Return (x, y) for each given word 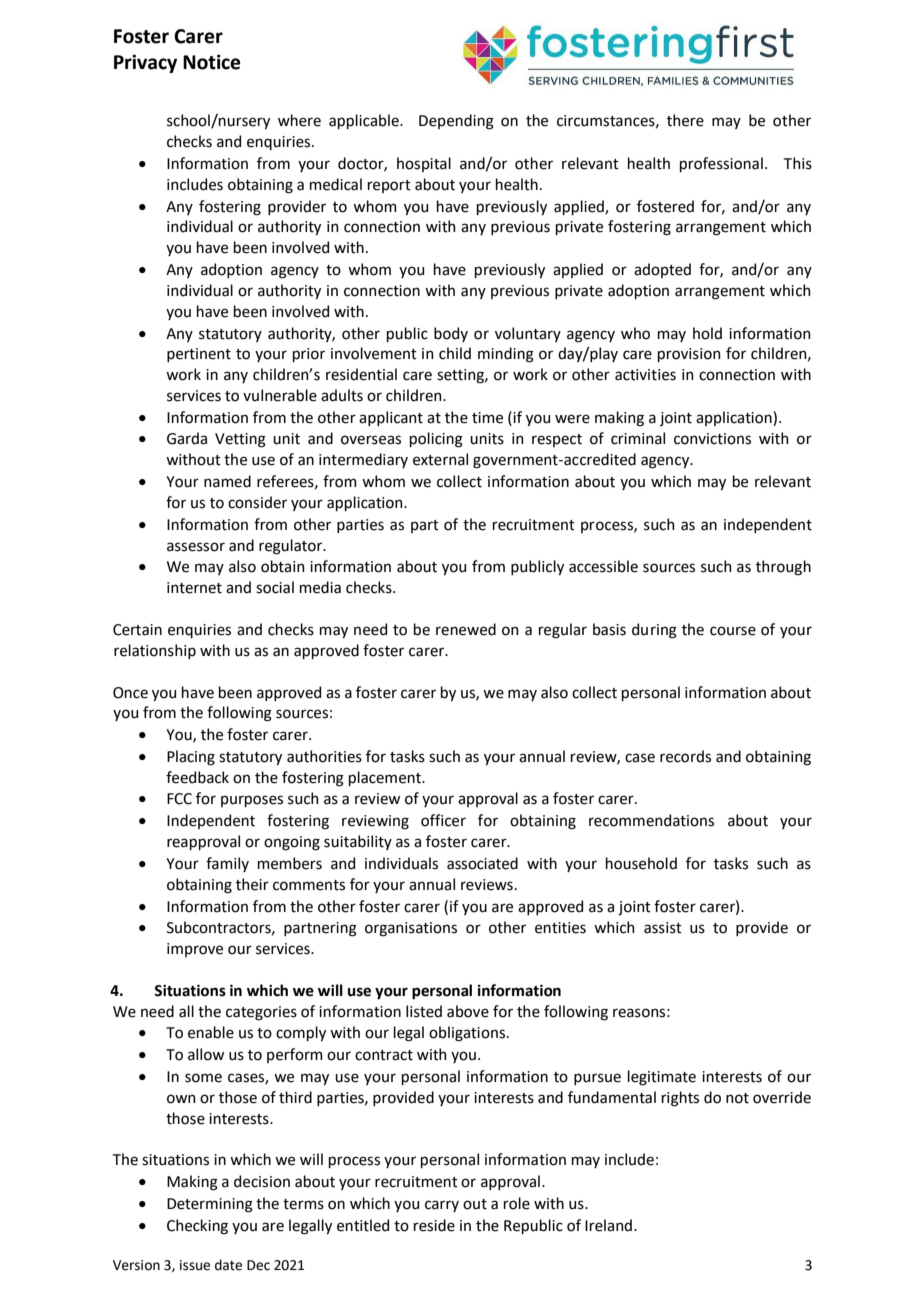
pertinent (199, 355)
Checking (197, 1227)
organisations (411, 929)
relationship (155, 651)
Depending (456, 122)
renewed (466, 629)
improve (195, 950)
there (685, 120)
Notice (211, 62)
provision (689, 355)
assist (663, 928)
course (733, 631)
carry (442, 1206)
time (487, 418)
